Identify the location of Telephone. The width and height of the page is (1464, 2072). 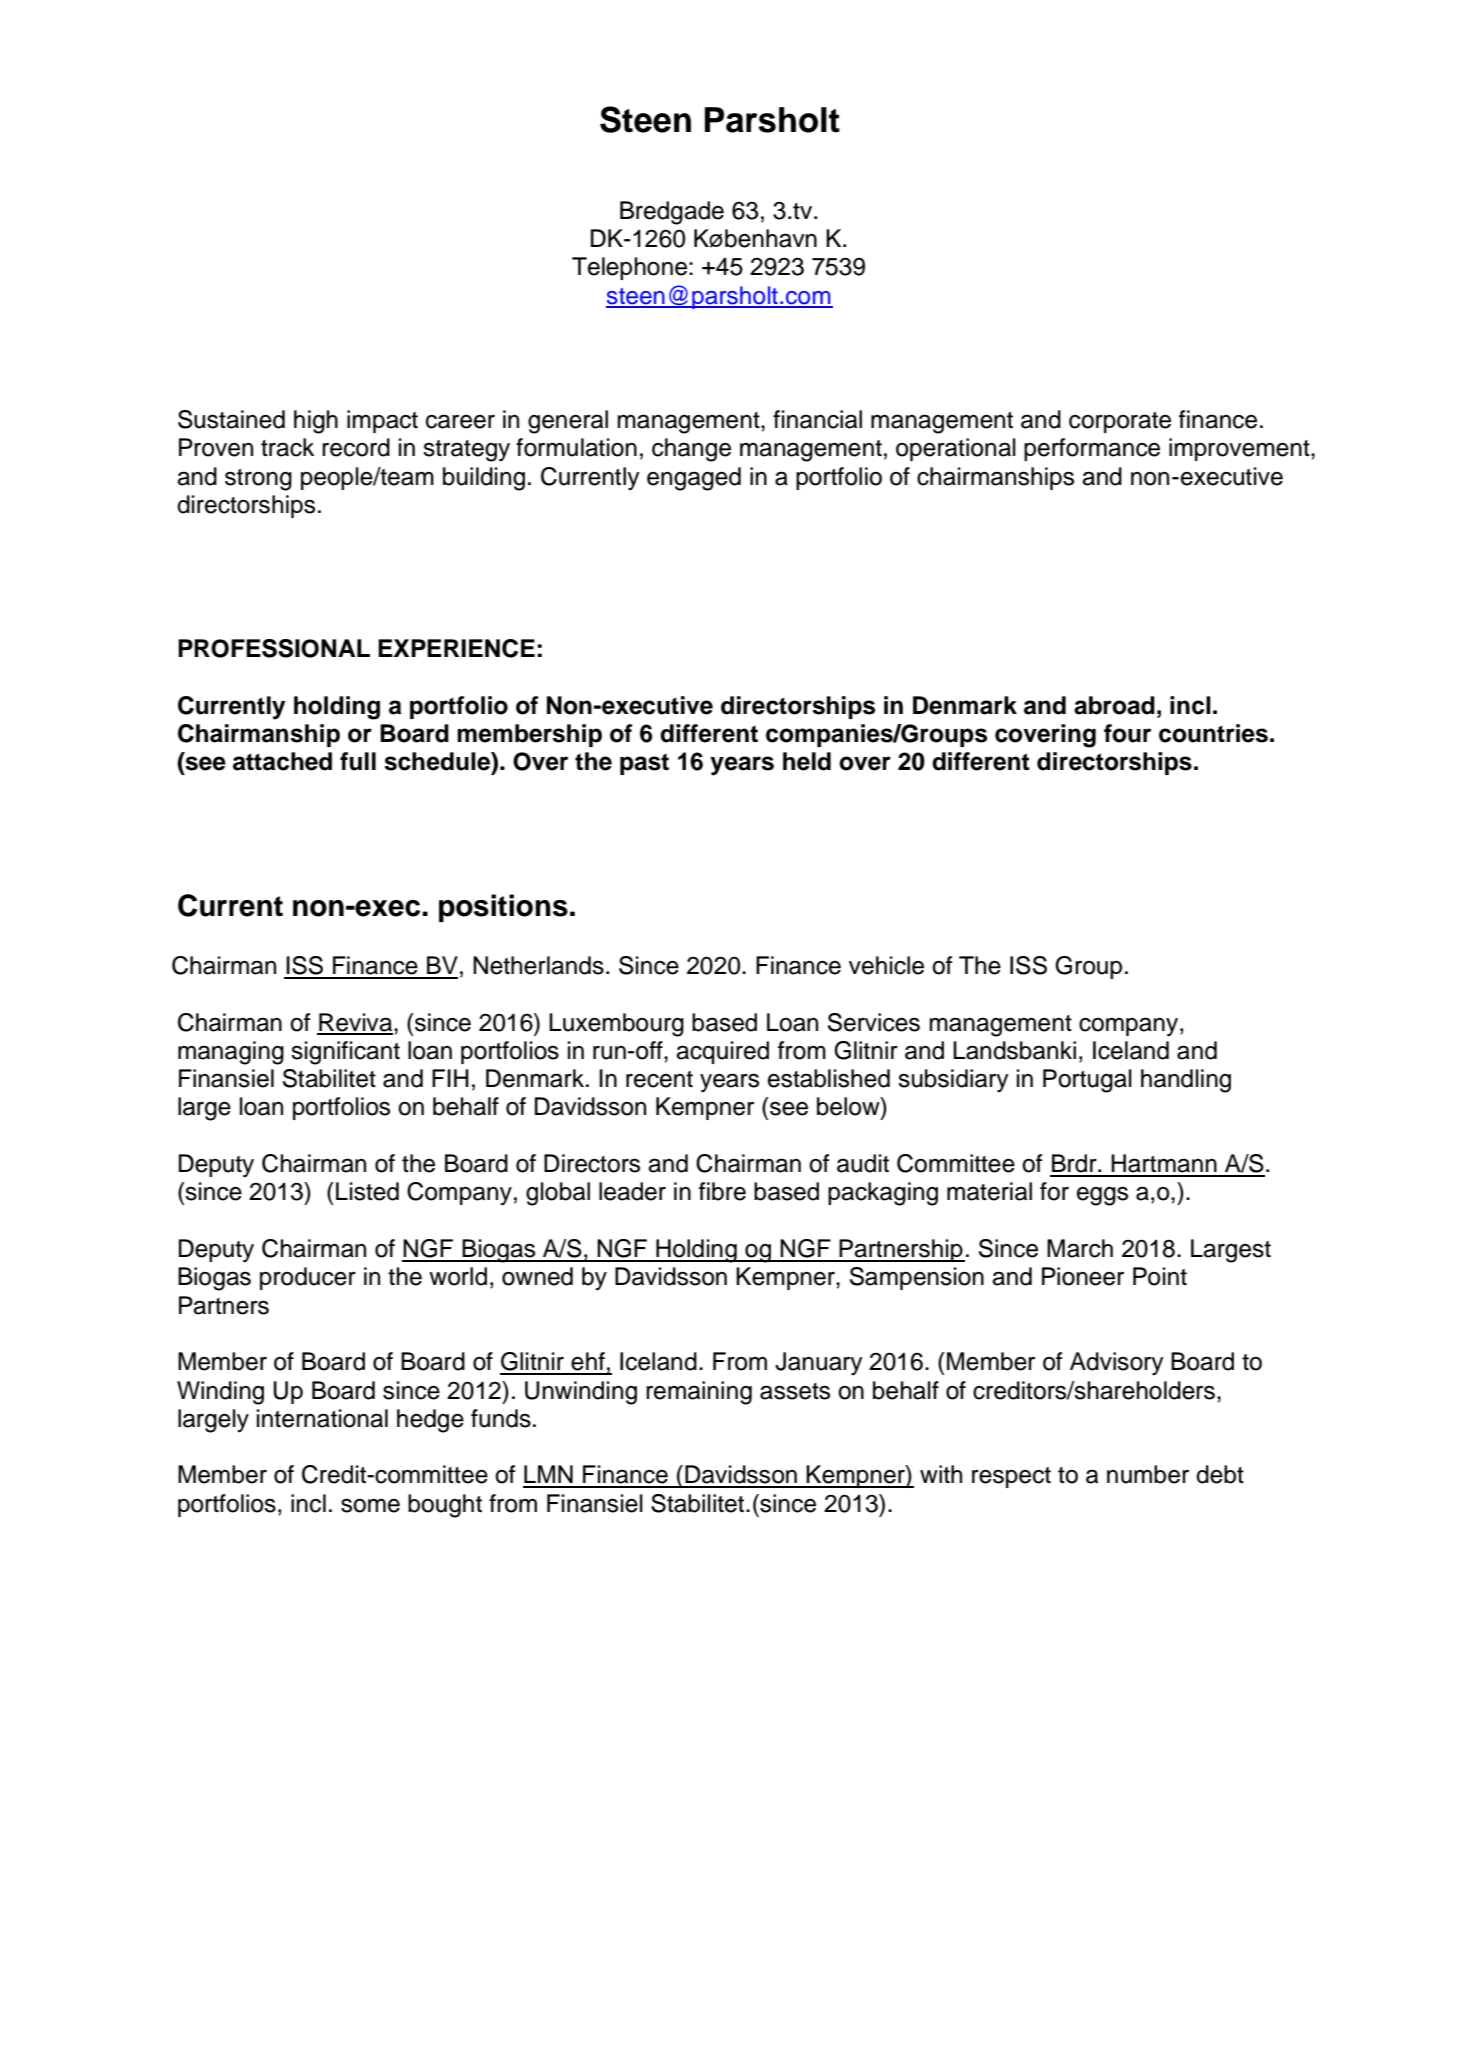
(629, 268).
